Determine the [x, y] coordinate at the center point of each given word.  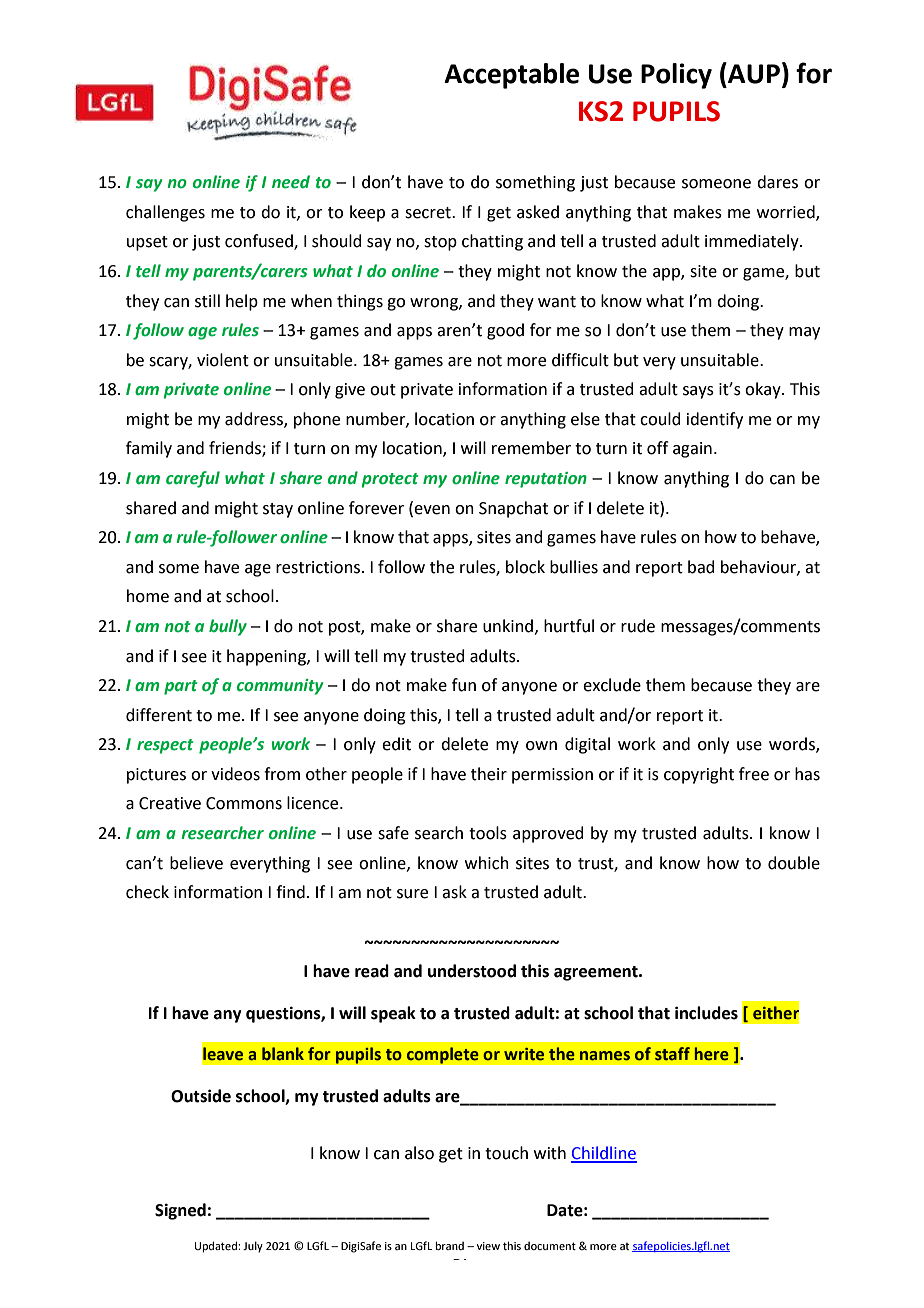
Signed [180, 1211]
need [291, 182]
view [488, 1246]
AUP [753, 73]
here [712, 1054]
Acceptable [511, 76]
